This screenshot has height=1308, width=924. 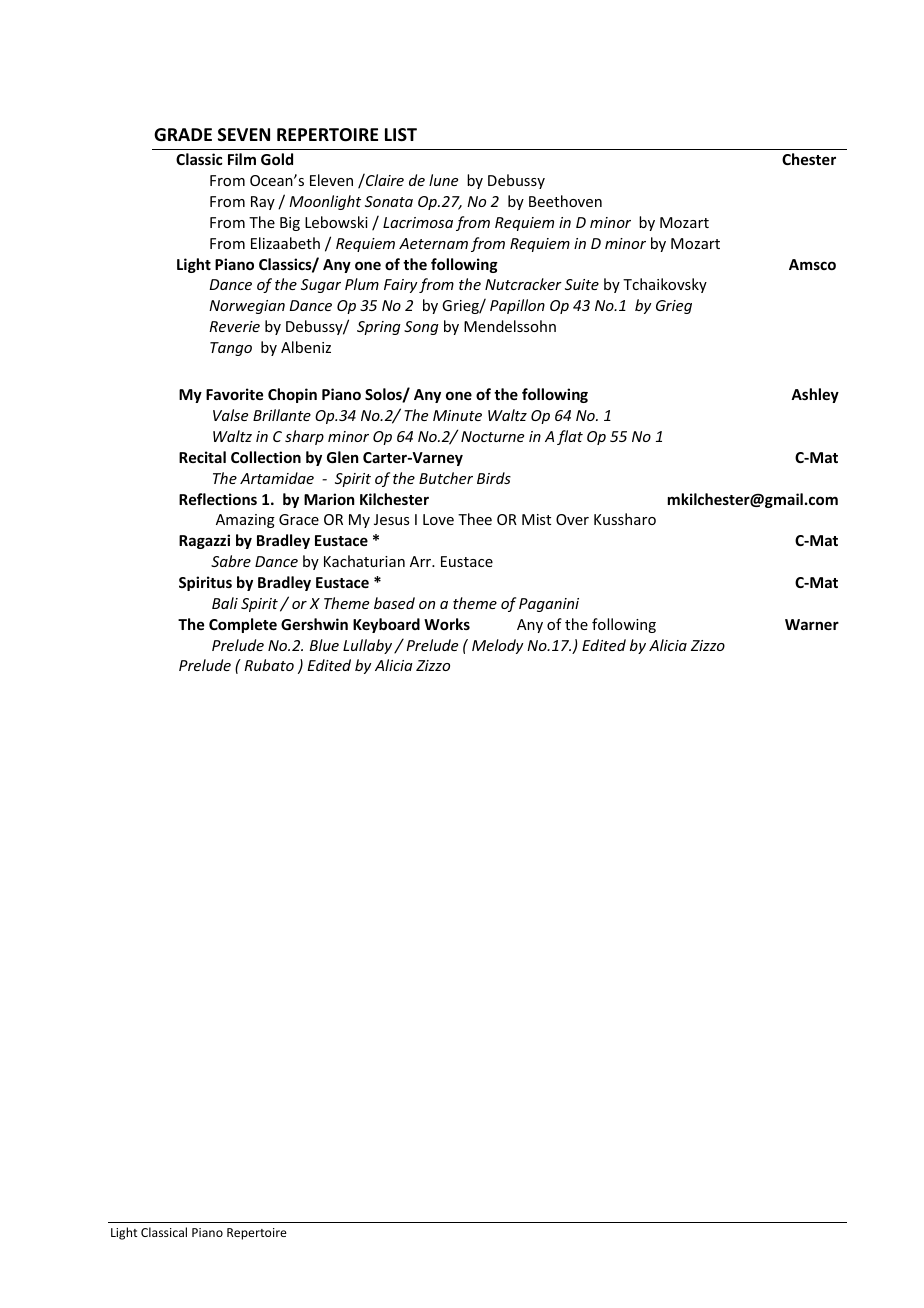 I want to click on Norwegian, so click(x=247, y=307).
